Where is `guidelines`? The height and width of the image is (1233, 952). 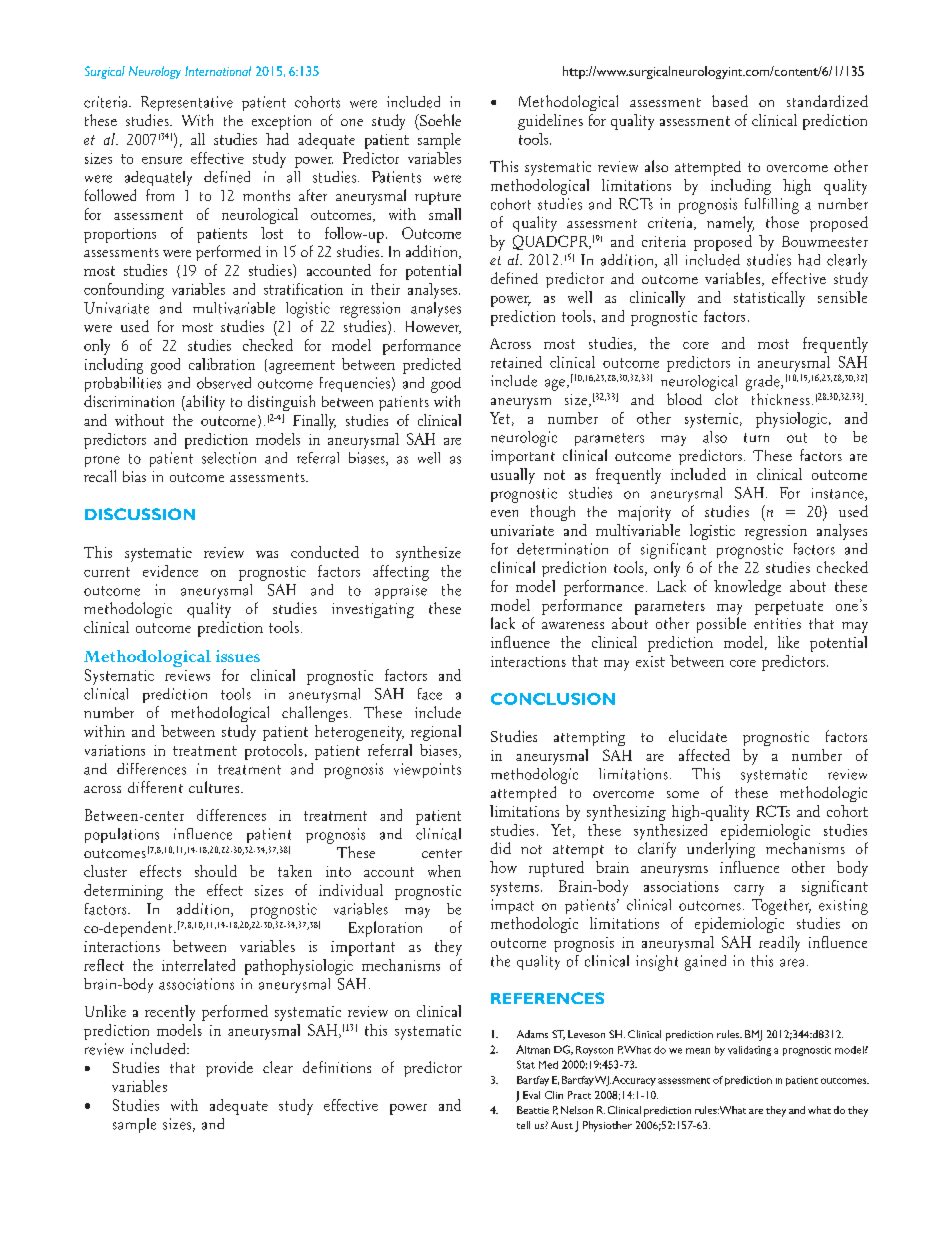
guidelines is located at coordinates (550, 122).
